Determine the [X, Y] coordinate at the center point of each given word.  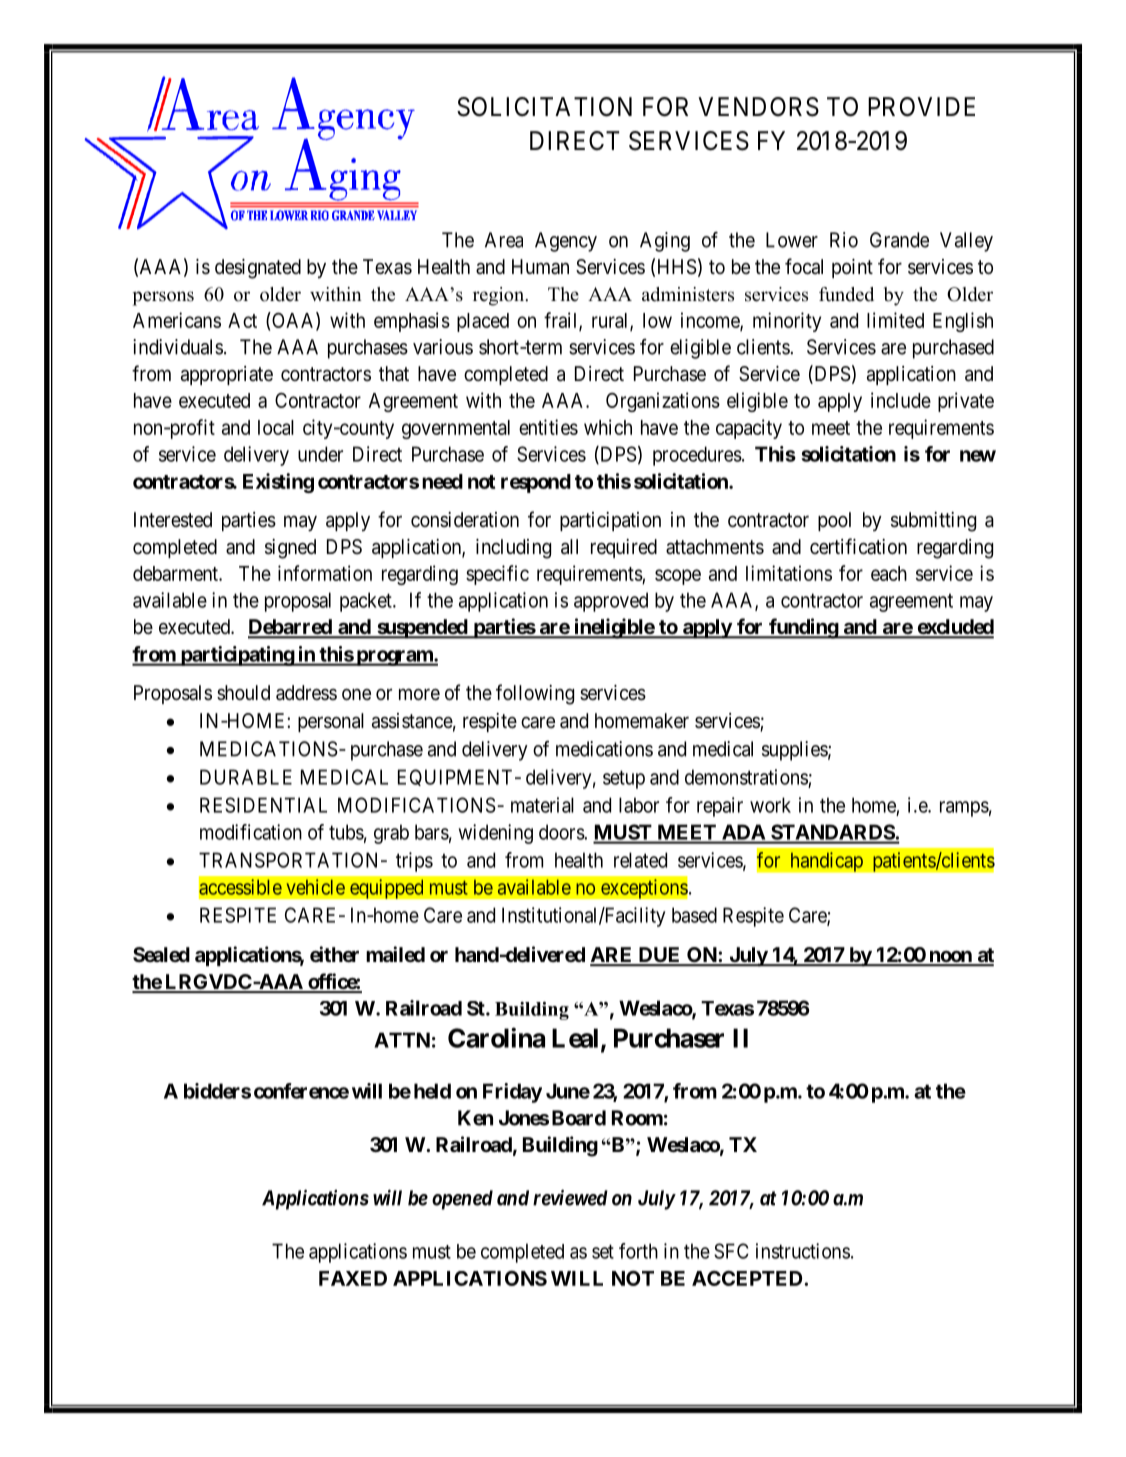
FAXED [353, 1278]
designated [258, 269]
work [770, 805]
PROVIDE [921, 107]
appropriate [227, 375]
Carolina [496, 1037]
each [889, 573]
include [901, 400]
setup [624, 779]
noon [950, 958]
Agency [566, 242]
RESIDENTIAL [263, 805]
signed [290, 549]
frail [562, 321]
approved [611, 602]
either [334, 954]
